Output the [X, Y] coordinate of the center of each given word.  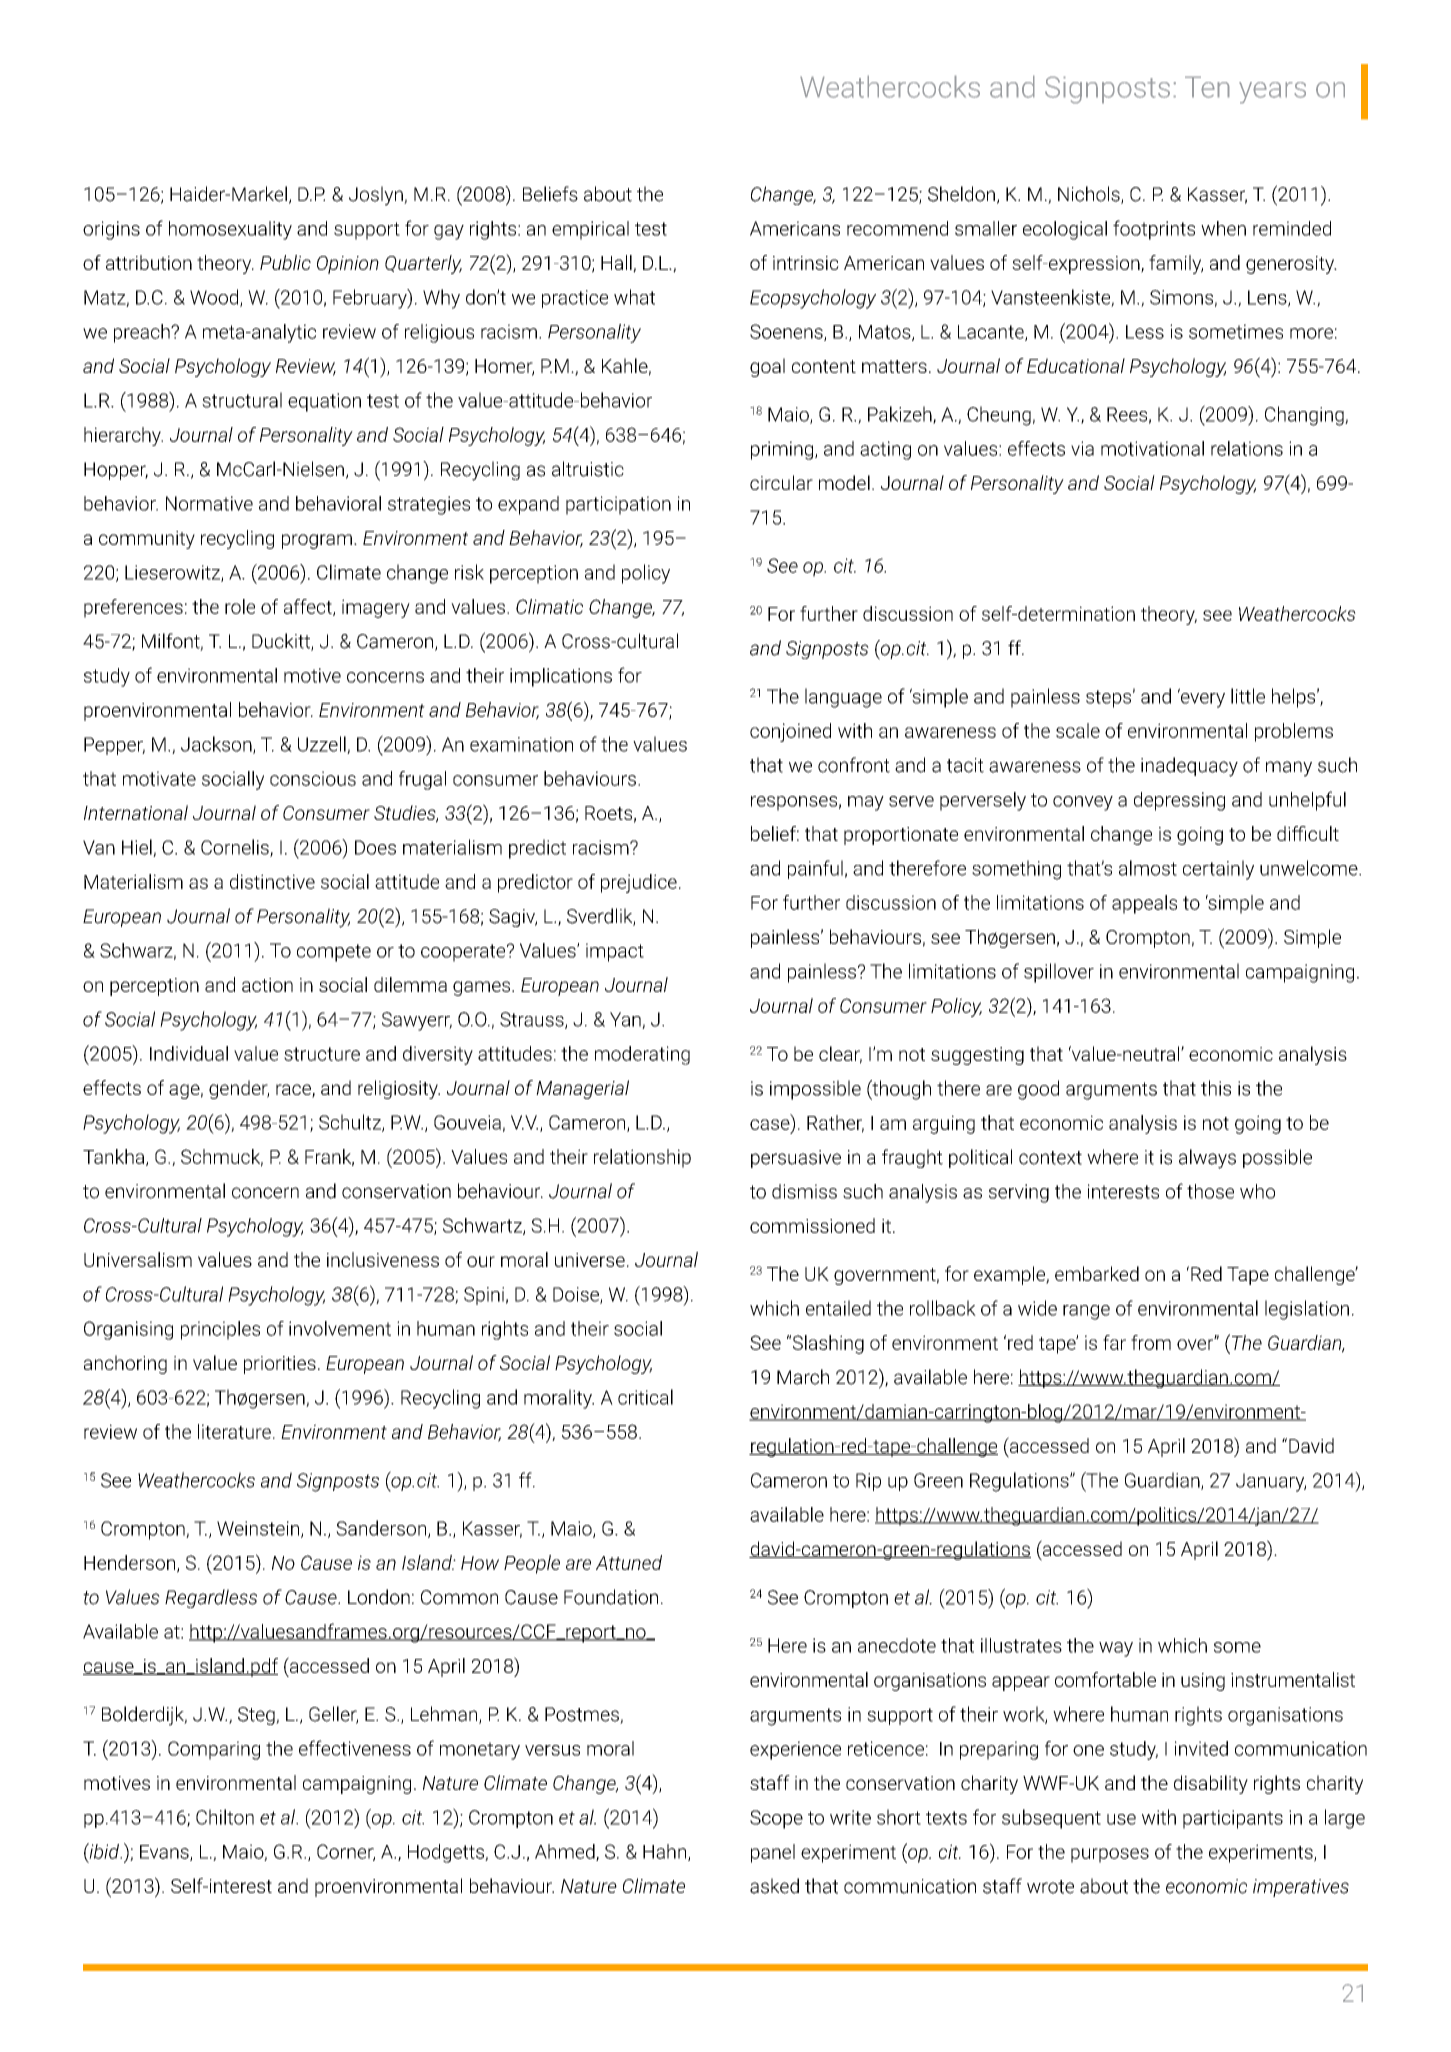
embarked [1097, 1273]
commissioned [812, 1225]
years [1272, 93]
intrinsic [806, 263]
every [1201, 699]
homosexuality [230, 230]
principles [220, 1330]
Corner [346, 1852]
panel [773, 1853]
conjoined [790, 732]
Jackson [217, 745]
